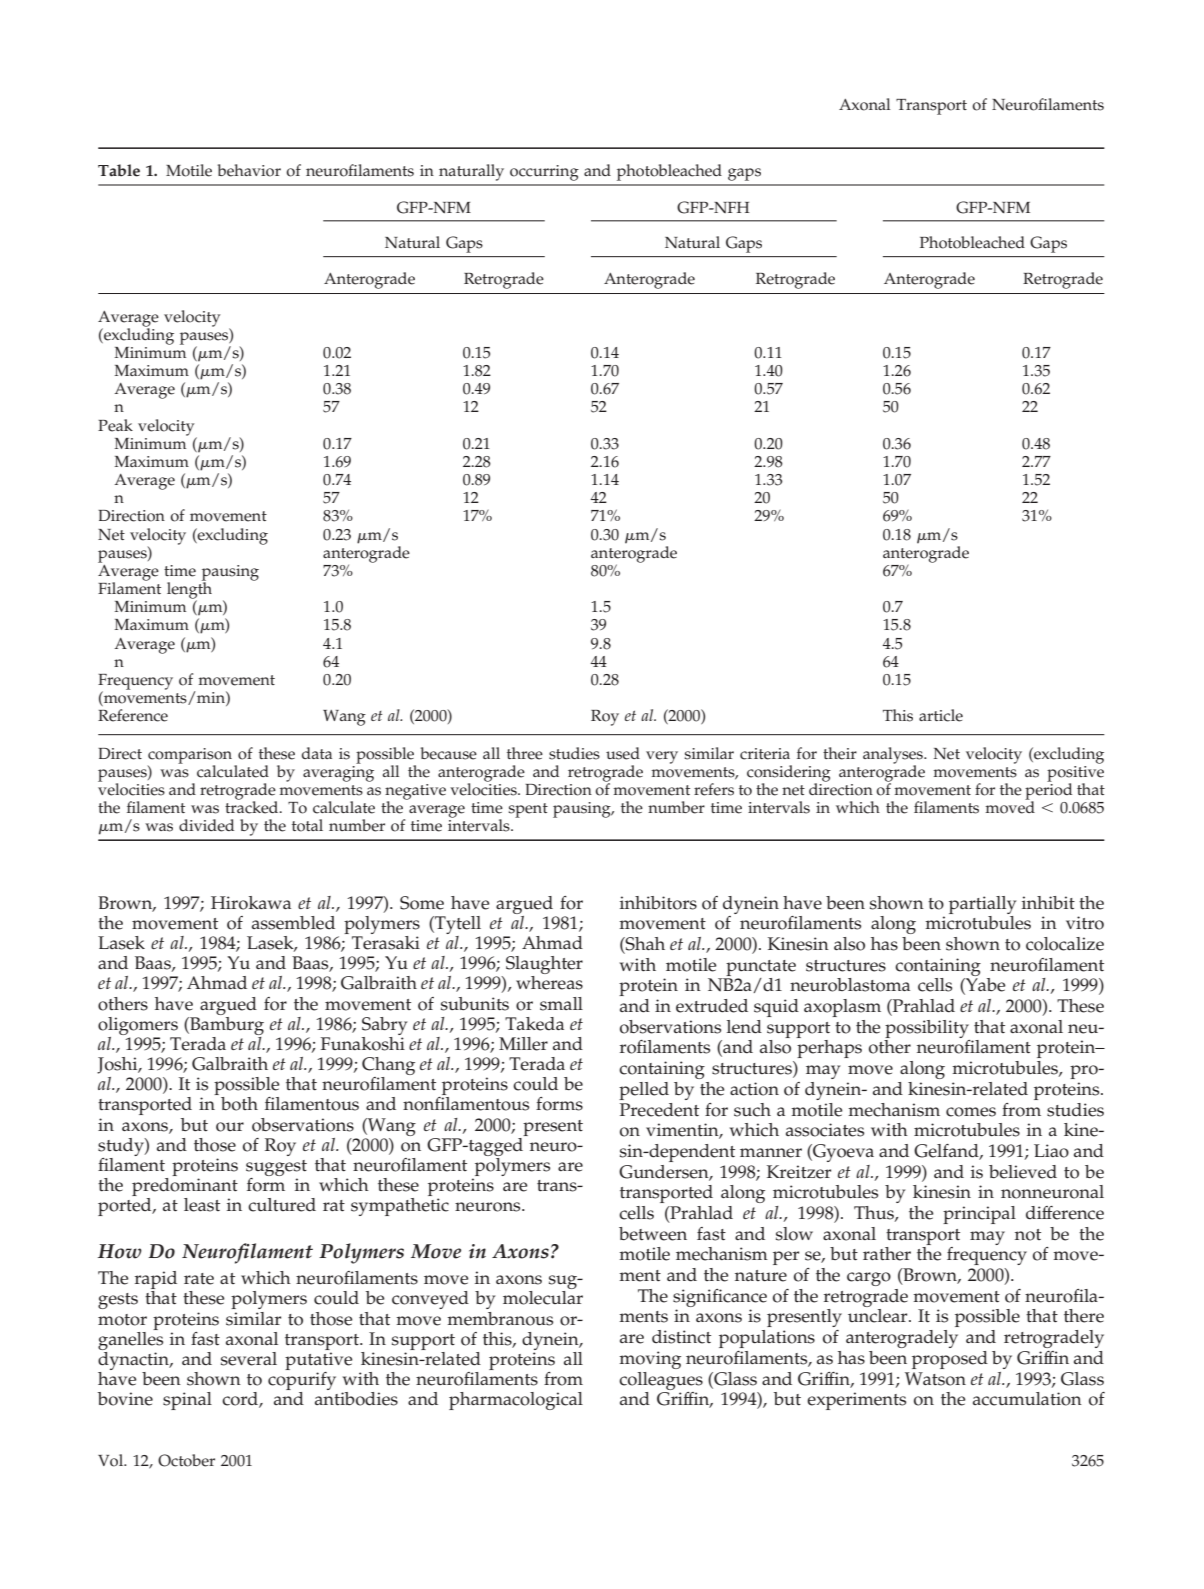 This screenshot has width=1204, height=1589. Describe the element at coordinates (941, 715) in the screenshot. I see `article` at that location.
